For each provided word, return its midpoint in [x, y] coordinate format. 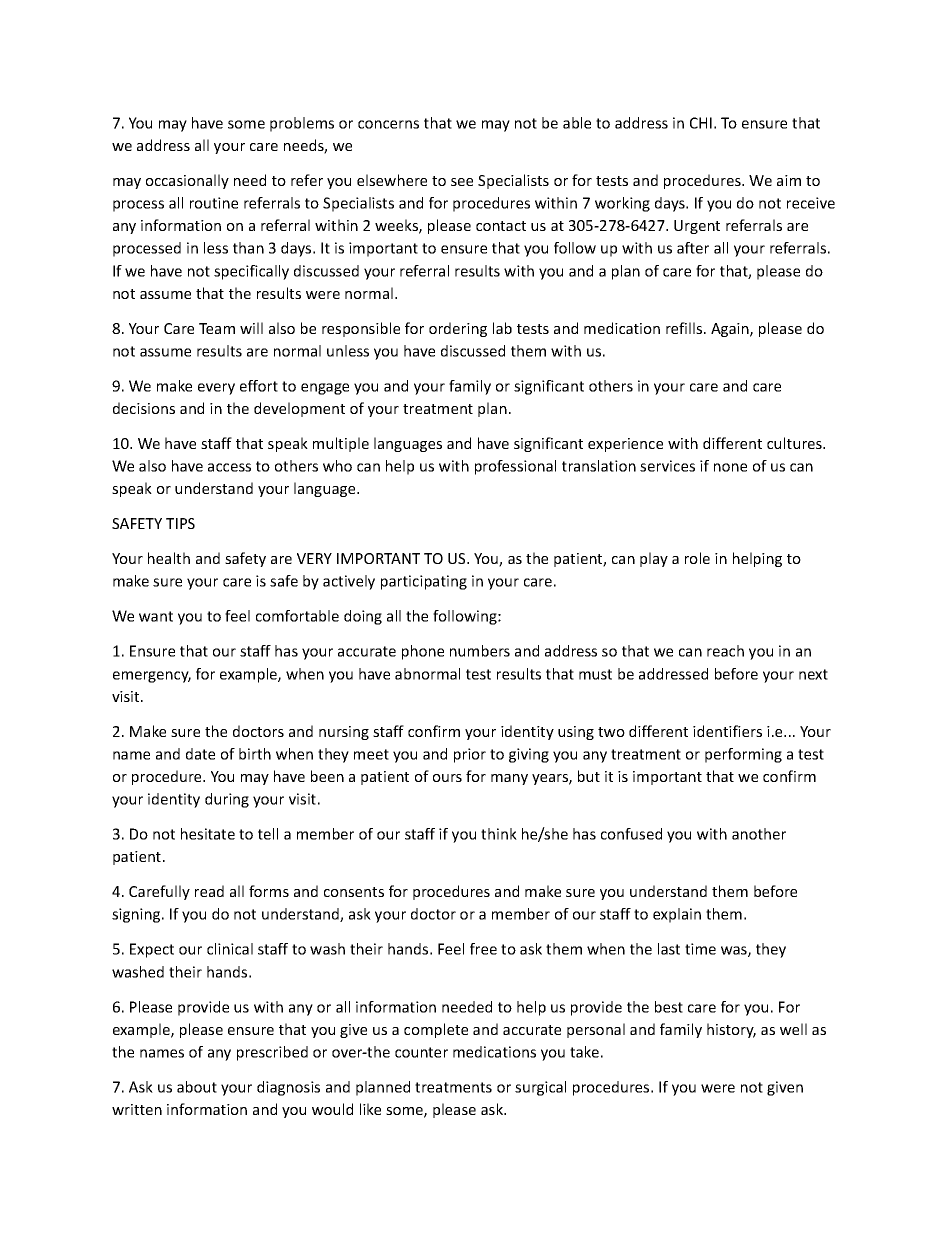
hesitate [208, 834]
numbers [480, 651]
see [462, 182]
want [156, 616]
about [197, 1087]
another [759, 834]
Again [731, 330]
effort [259, 386]
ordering [458, 329]
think [499, 834]
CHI [701, 123]
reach [725, 651]
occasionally [187, 181]
